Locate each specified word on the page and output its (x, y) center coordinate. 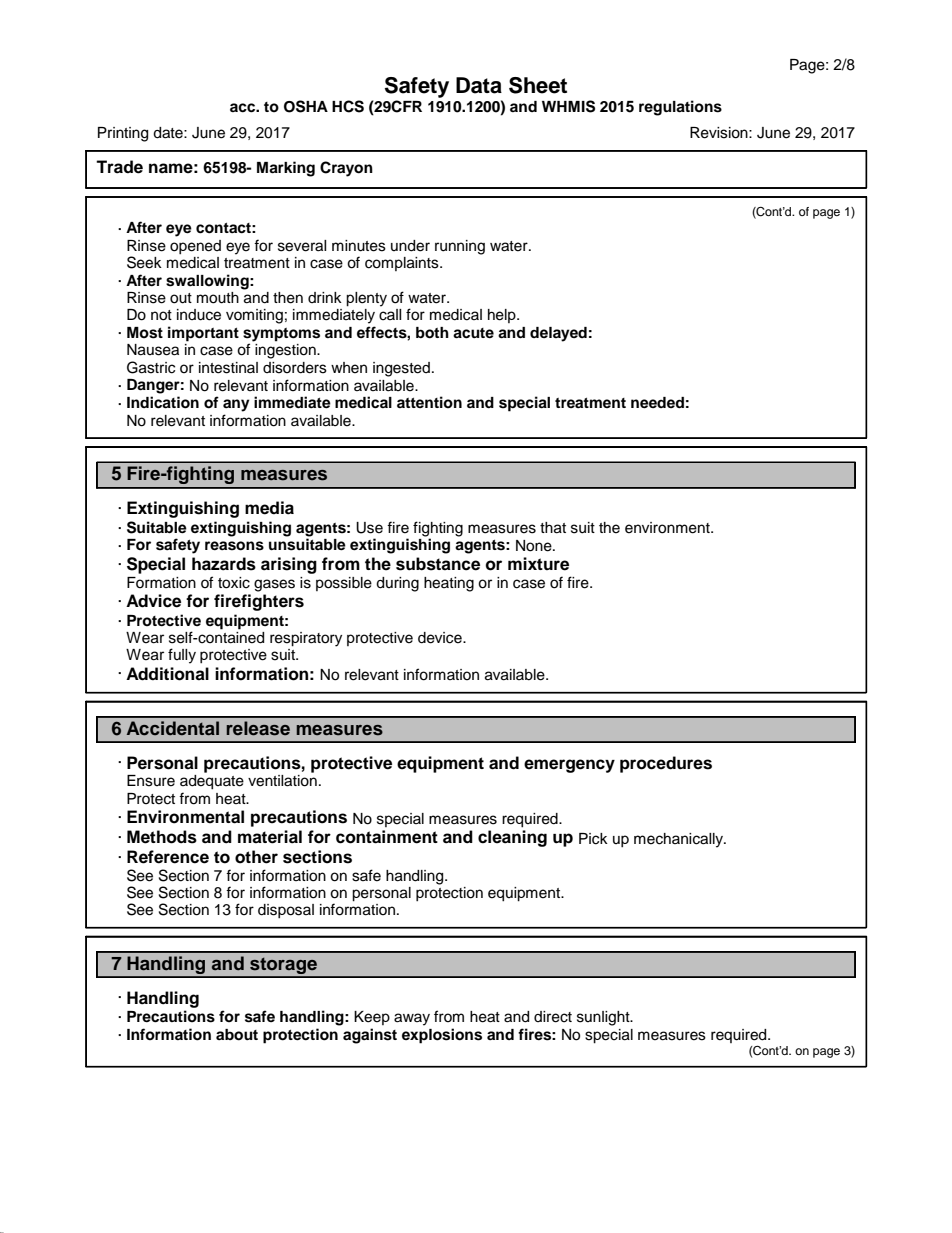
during (397, 584)
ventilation (282, 781)
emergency (569, 766)
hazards (224, 564)
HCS (348, 106)
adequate (212, 782)
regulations (680, 108)
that (553, 528)
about (237, 1035)
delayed (558, 334)
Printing (123, 134)
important (203, 334)
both (432, 333)
